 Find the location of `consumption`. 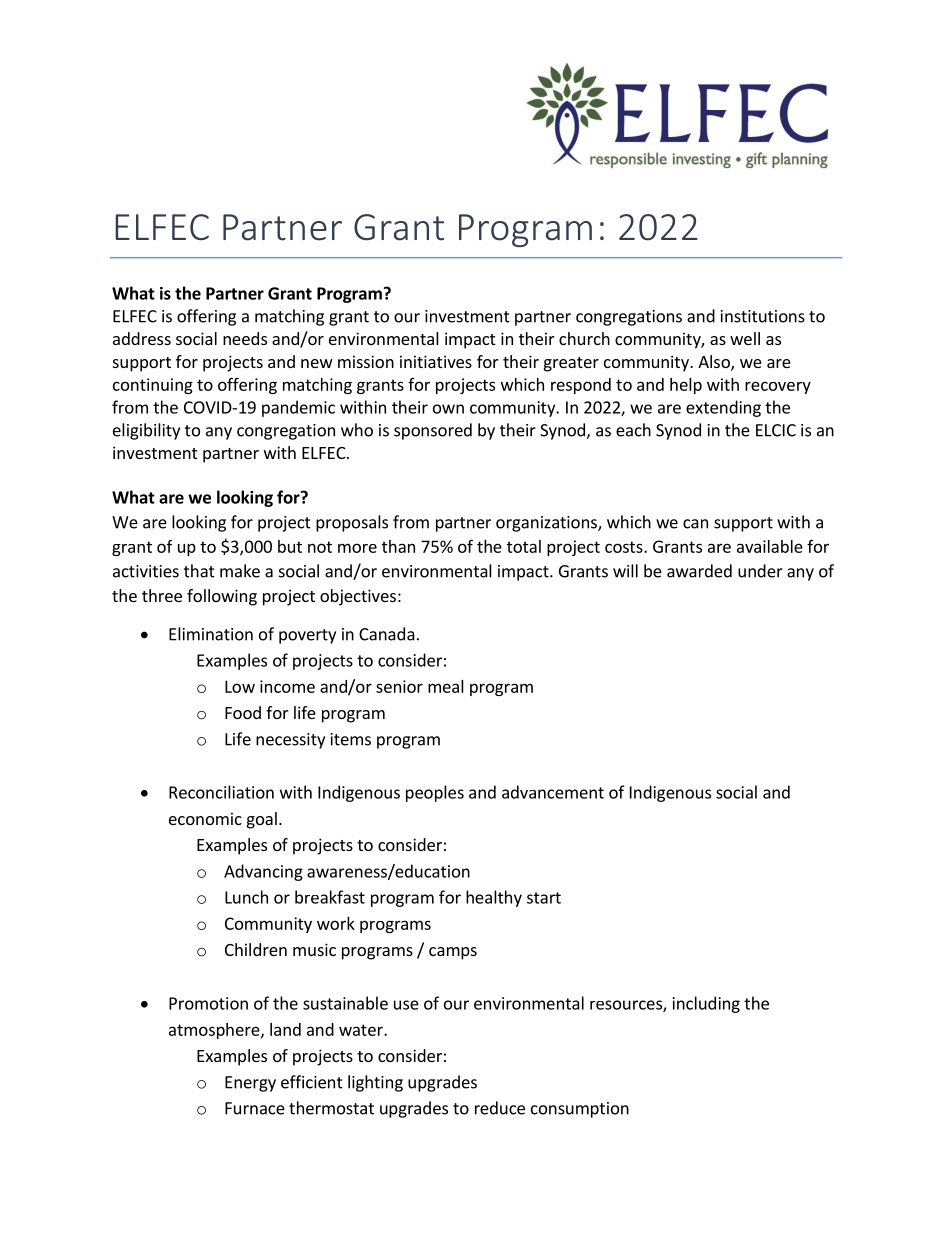

consumption is located at coordinates (580, 1110).
